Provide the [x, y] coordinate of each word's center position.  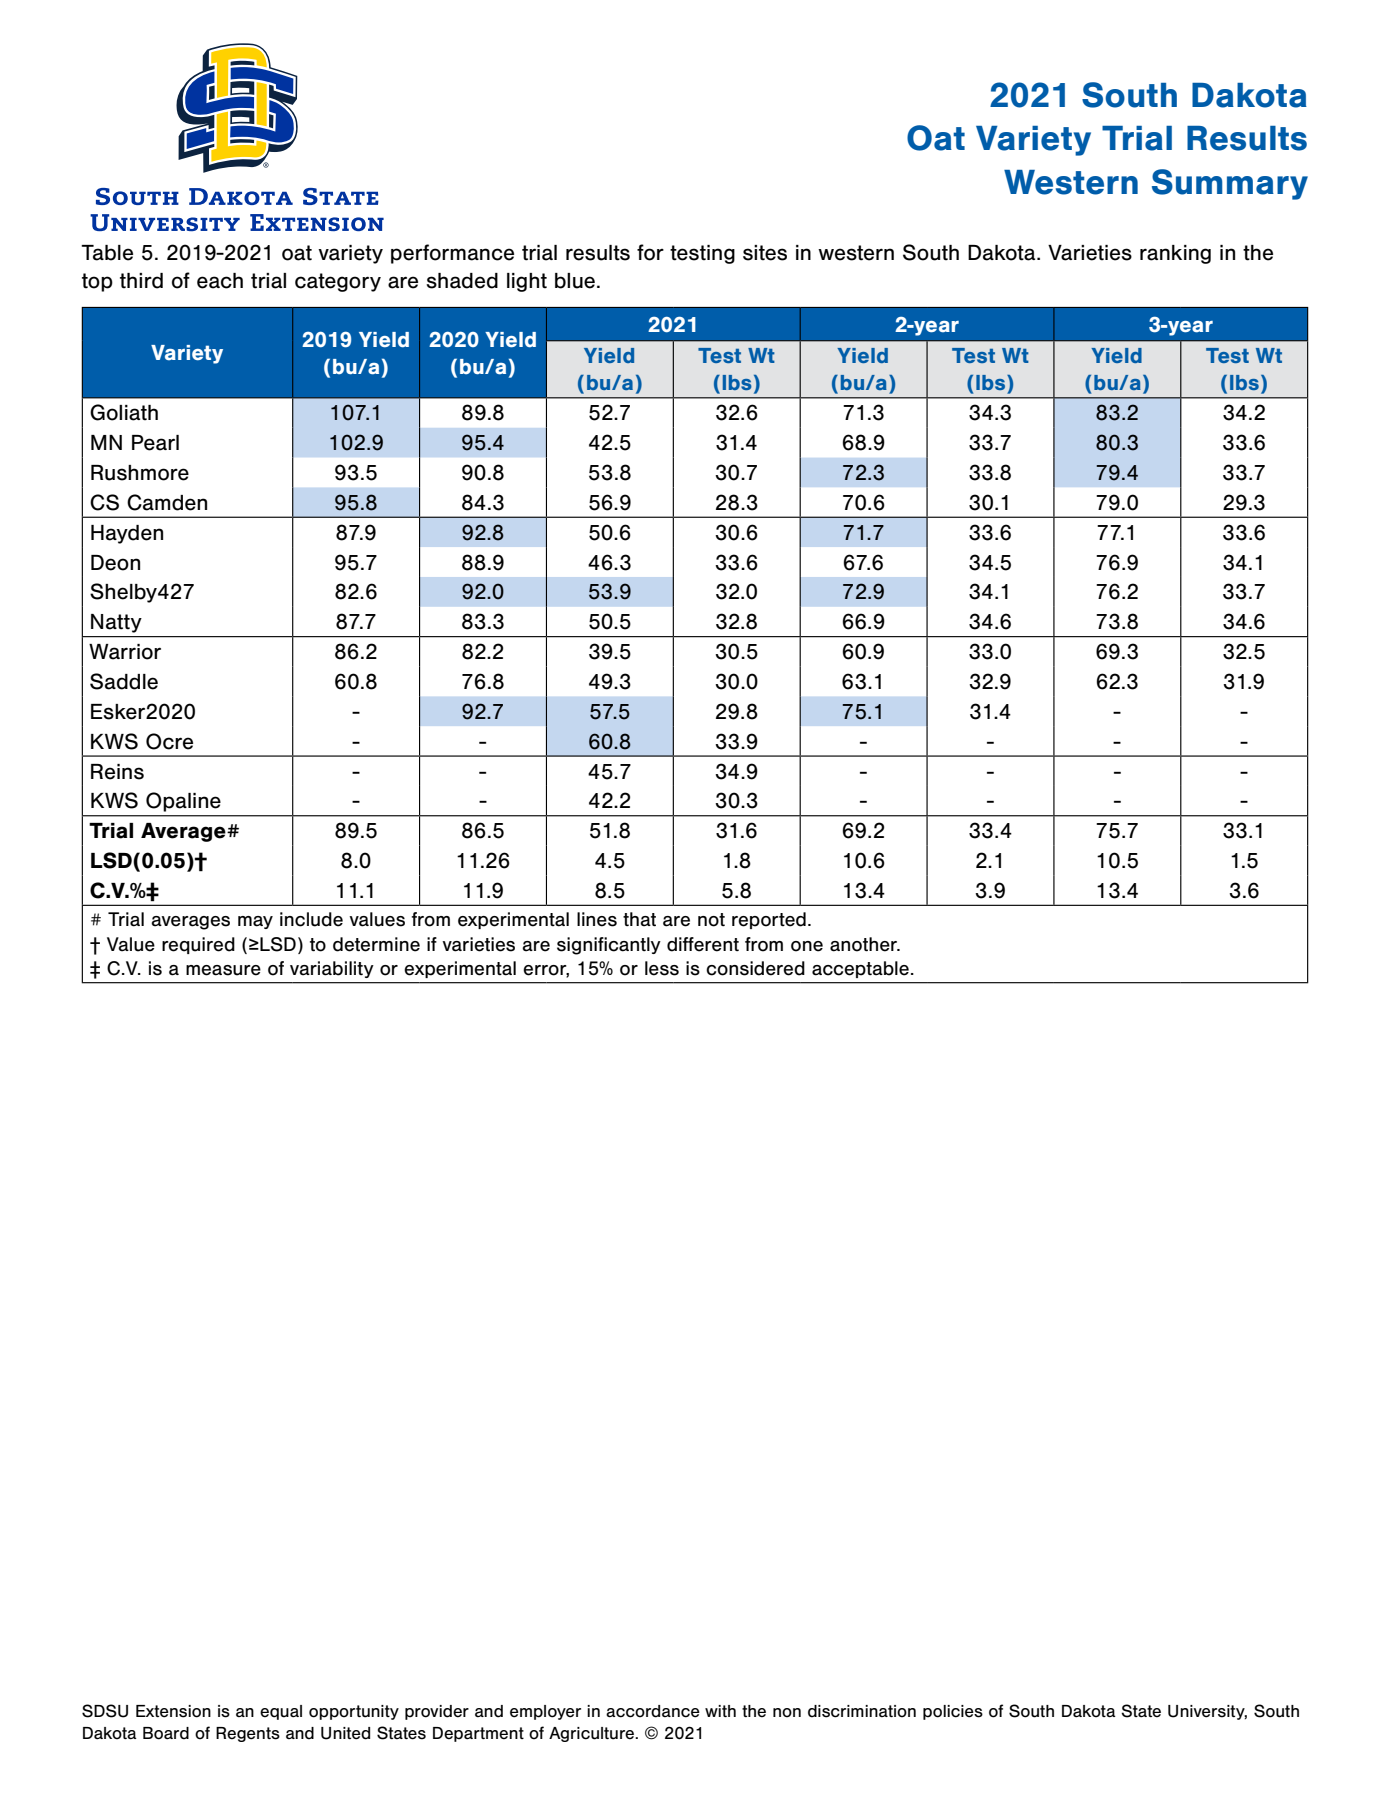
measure [223, 970]
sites [765, 253]
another [865, 944]
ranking [1175, 254]
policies [953, 1712]
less [662, 968]
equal [281, 1712]
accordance [653, 1711]
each [220, 281]
